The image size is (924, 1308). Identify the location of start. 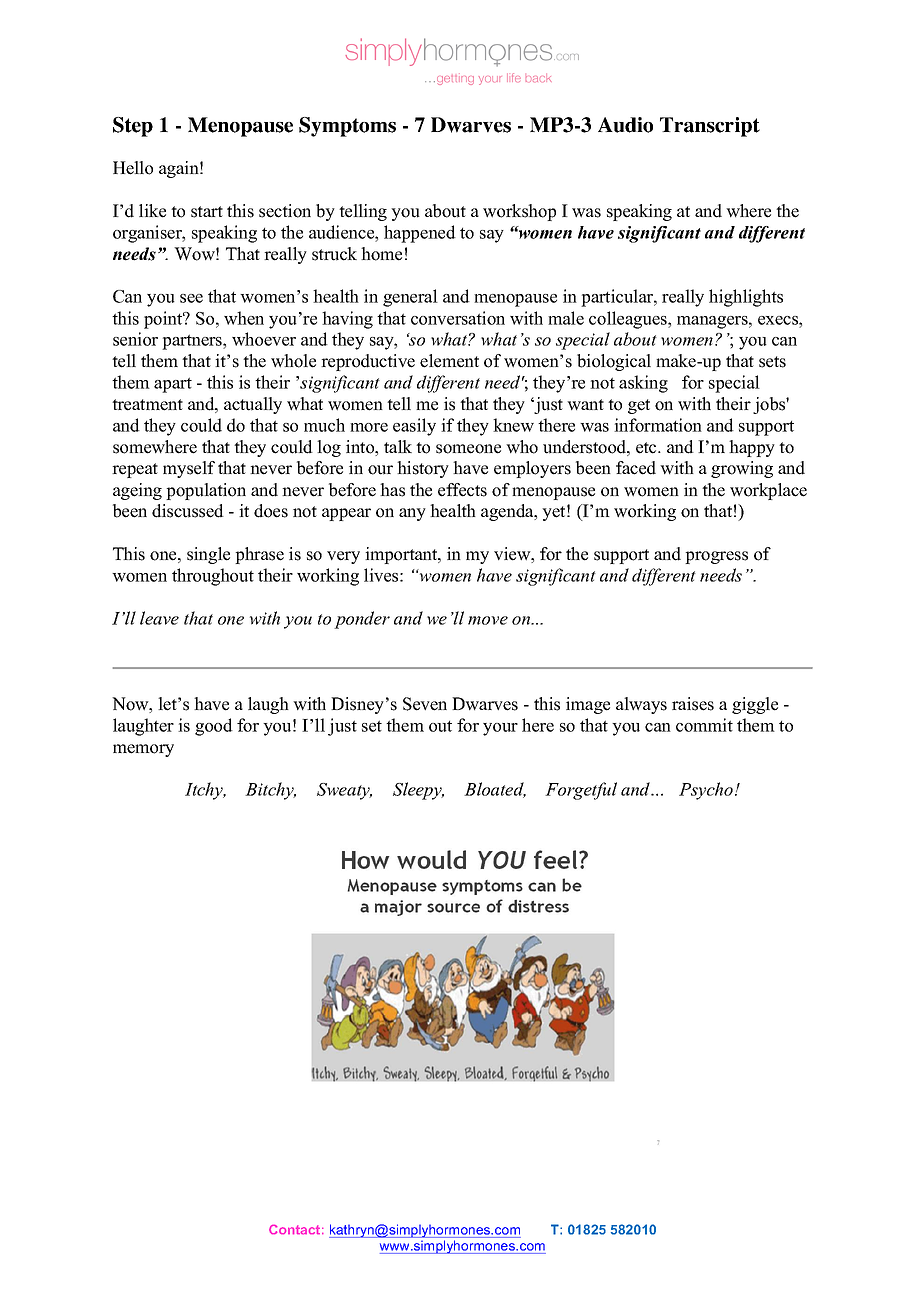
(207, 212).
